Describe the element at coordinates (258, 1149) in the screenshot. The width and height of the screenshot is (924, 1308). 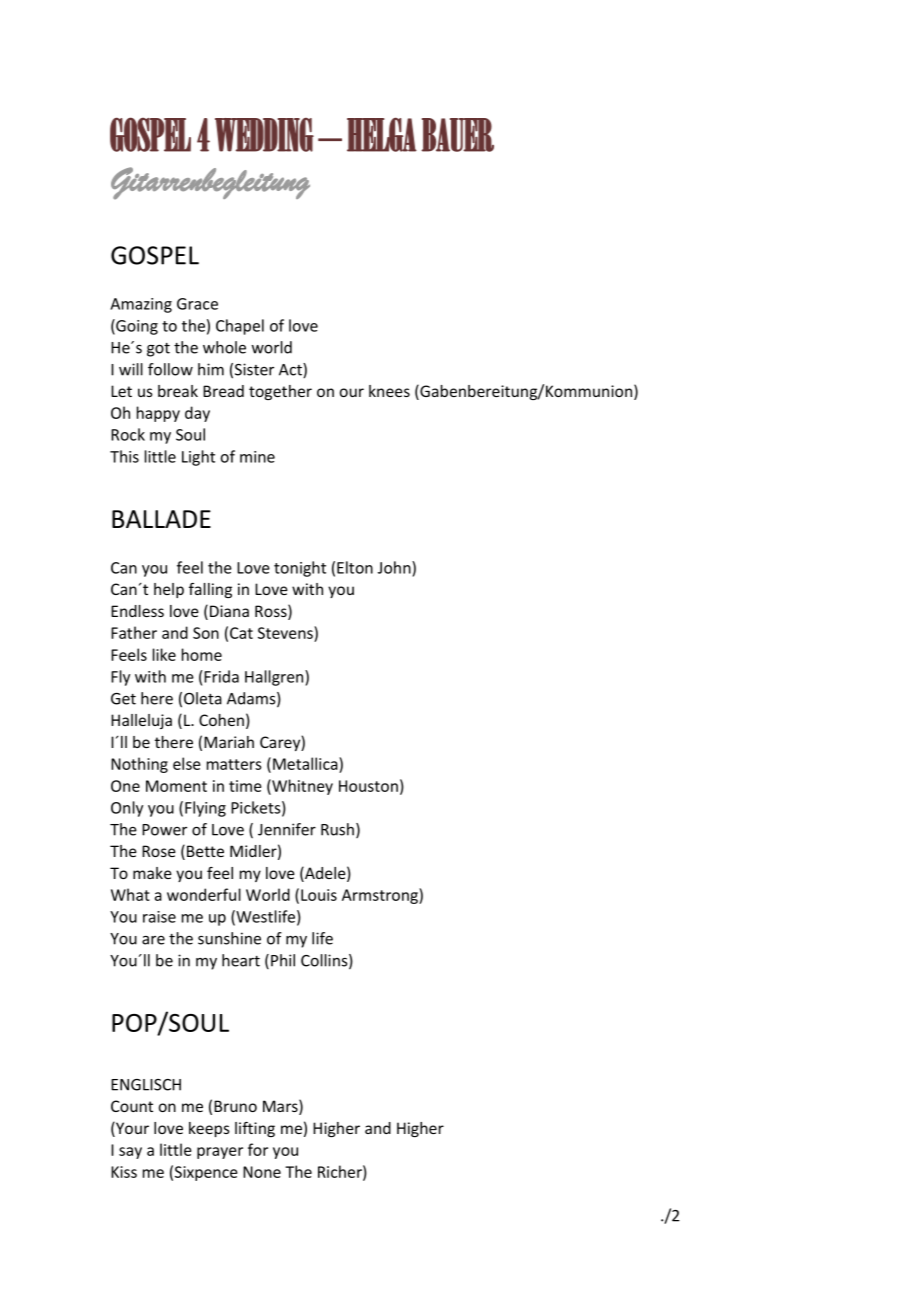
I see `for` at that location.
